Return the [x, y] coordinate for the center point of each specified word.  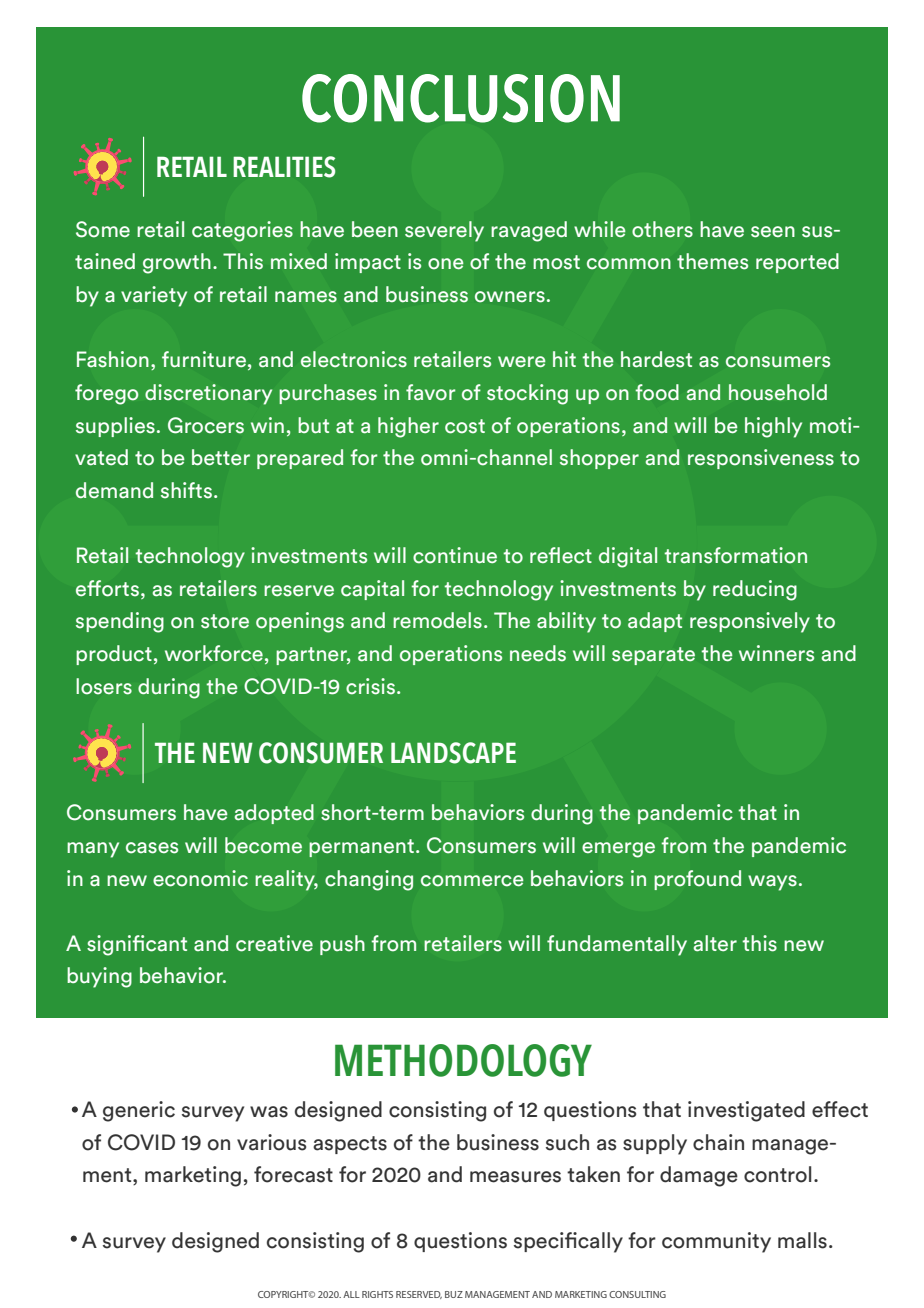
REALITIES [284, 167]
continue [455, 555]
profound [697, 880]
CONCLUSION [461, 98]
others [662, 229]
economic [200, 878]
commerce [472, 881]
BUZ [454, 1294]
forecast [293, 1174]
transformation [735, 555]
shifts [186, 490]
